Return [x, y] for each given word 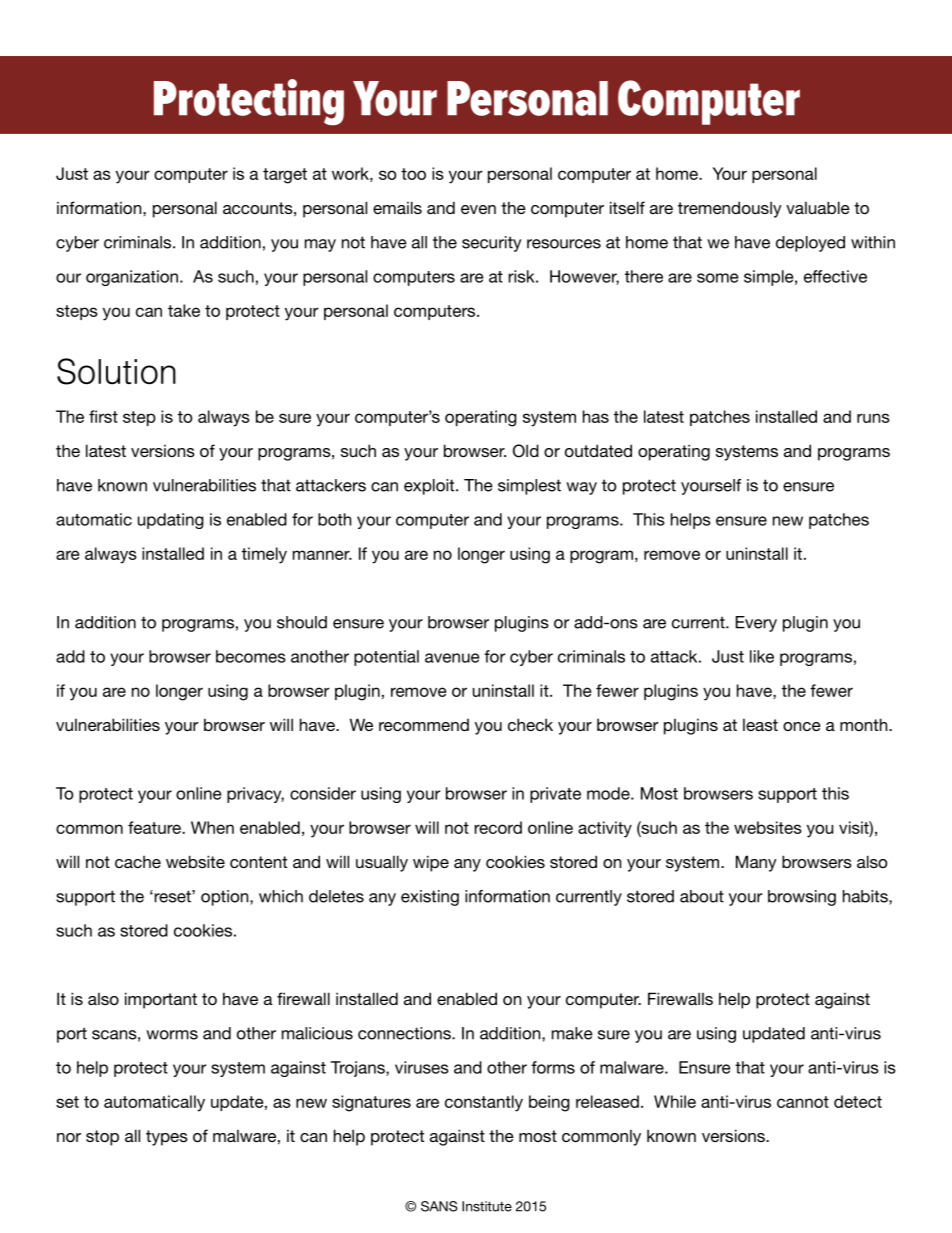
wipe [431, 863]
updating [171, 521]
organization [132, 278]
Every [756, 624]
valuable [818, 207]
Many [756, 863]
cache [138, 862]
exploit [430, 487]
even [478, 209]
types [167, 1138]
